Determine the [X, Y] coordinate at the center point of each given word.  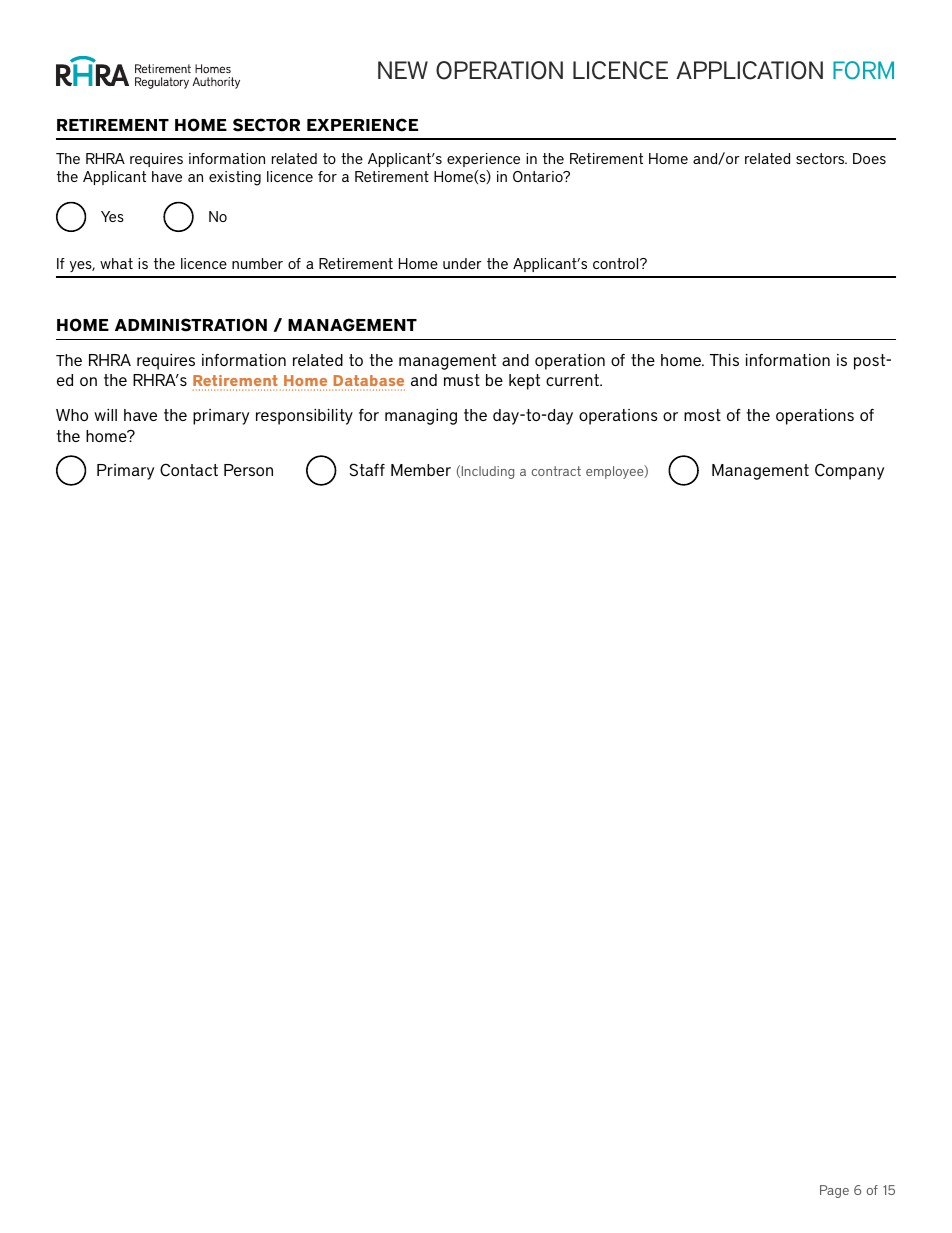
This [724, 360]
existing [235, 178]
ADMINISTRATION [191, 325]
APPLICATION [749, 70]
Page [834, 1191]
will [105, 415]
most [702, 415]
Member [421, 470]
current [573, 380]
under [462, 263]
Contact [189, 470]
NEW [403, 70]
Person [248, 470]
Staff [367, 470]
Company [849, 471]
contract [556, 471]
